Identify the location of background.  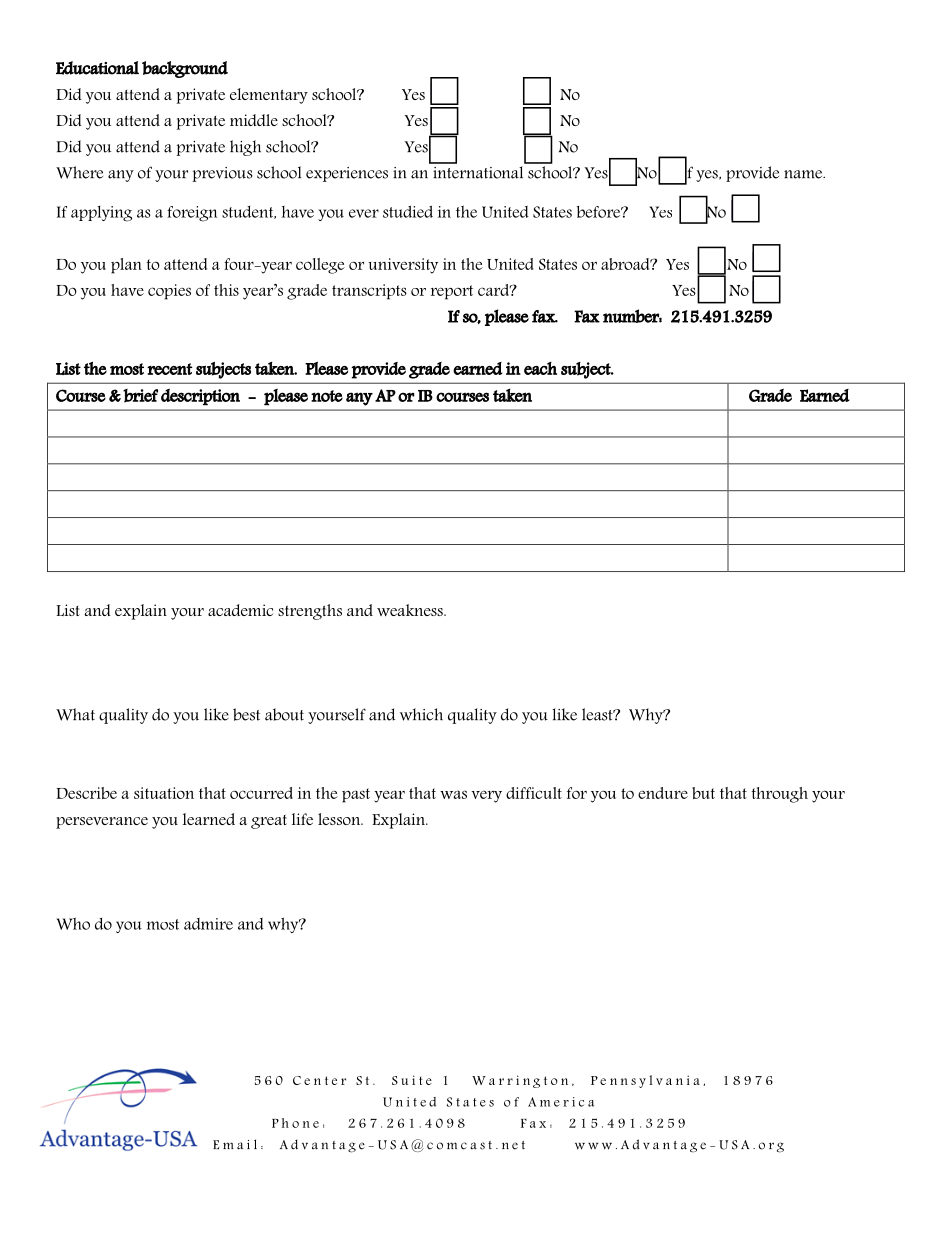
(185, 69).
